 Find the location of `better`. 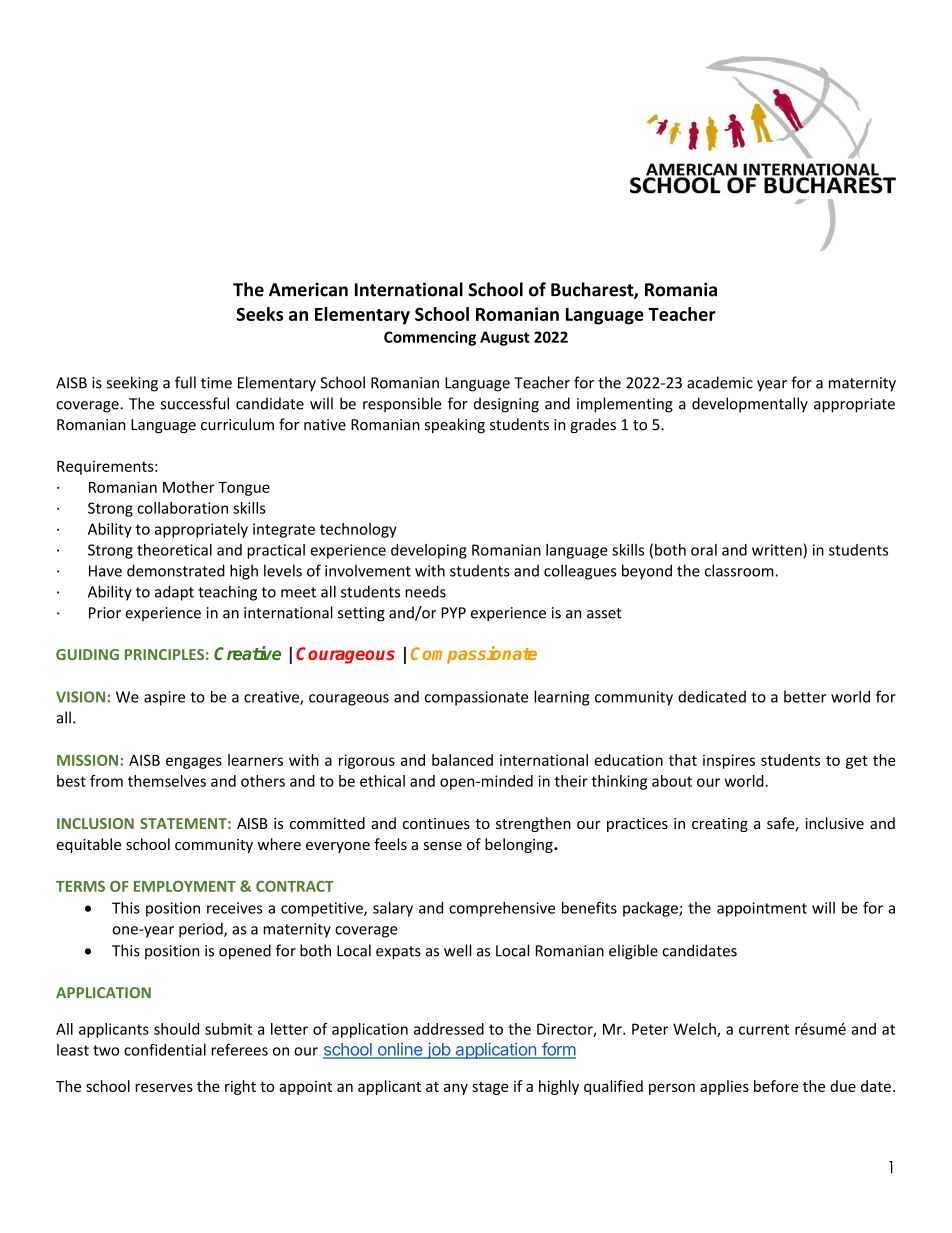

better is located at coordinates (805, 696).
